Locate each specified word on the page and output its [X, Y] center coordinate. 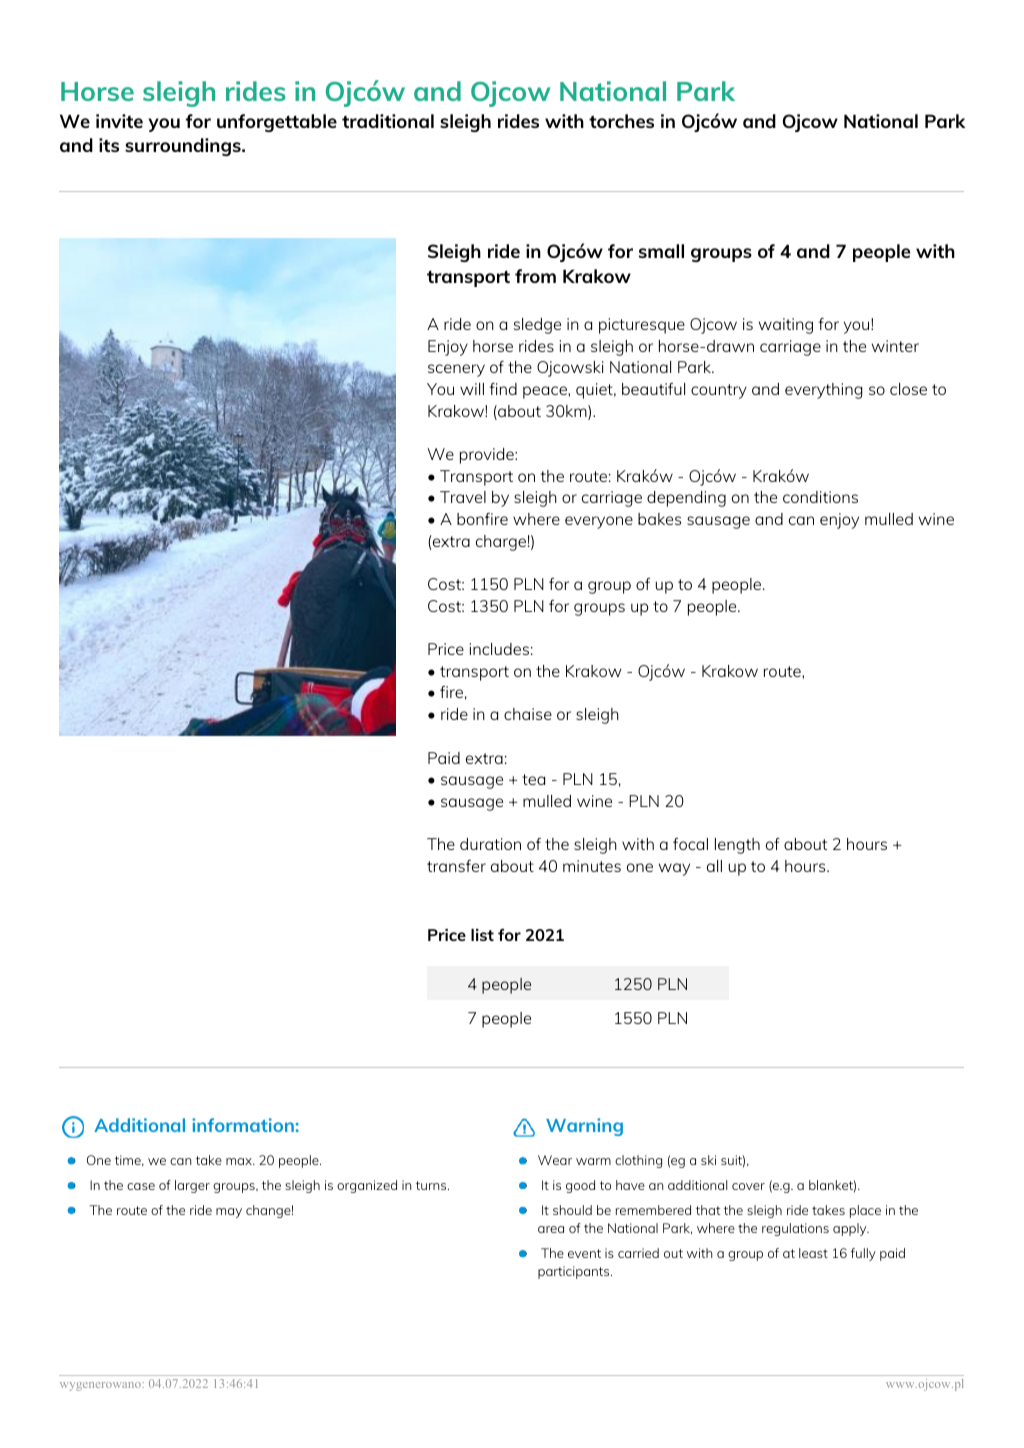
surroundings [184, 147]
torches [621, 121]
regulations [795, 1229]
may [229, 1213]
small [661, 251]
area [551, 1229]
